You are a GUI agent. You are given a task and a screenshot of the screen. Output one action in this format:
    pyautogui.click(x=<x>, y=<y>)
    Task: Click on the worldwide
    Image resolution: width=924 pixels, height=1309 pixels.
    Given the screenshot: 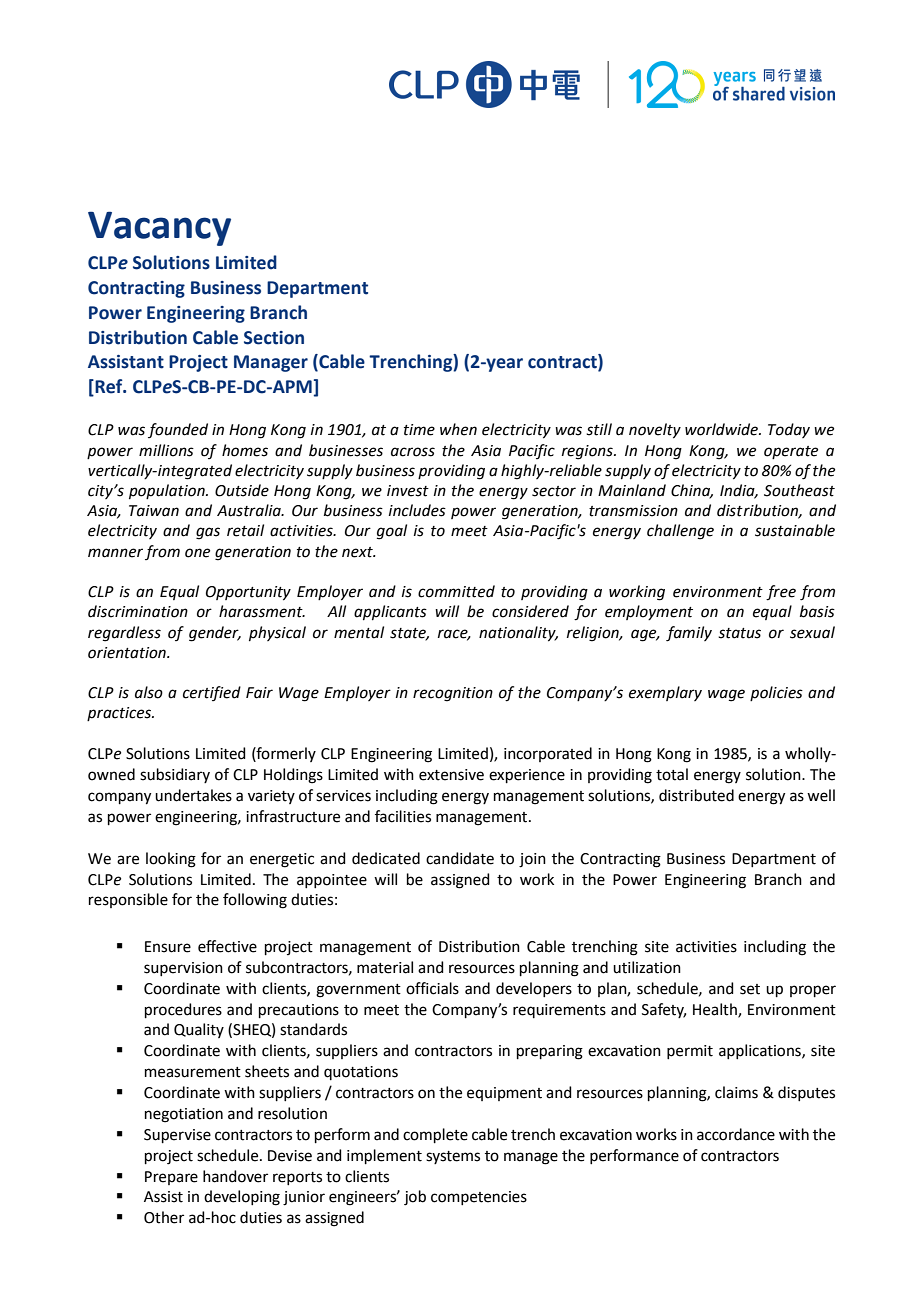 What is the action you would take?
    pyautogui.click(x=722, y=429)
